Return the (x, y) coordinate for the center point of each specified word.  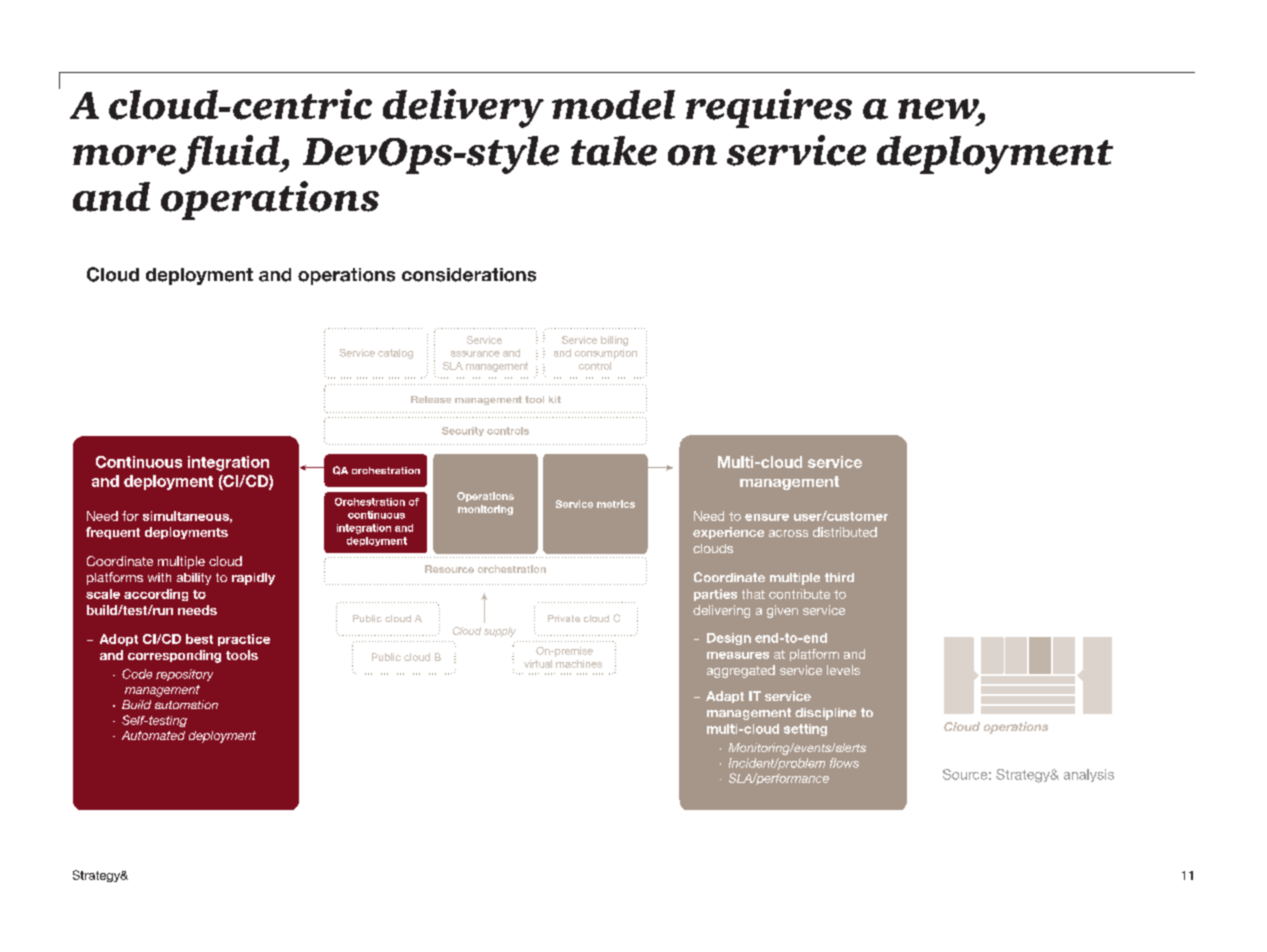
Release (431, 399)
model (613, 105)
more (124, 155)
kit (555, 399)
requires (769, 108)
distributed (845, 532)
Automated (153, 735)
